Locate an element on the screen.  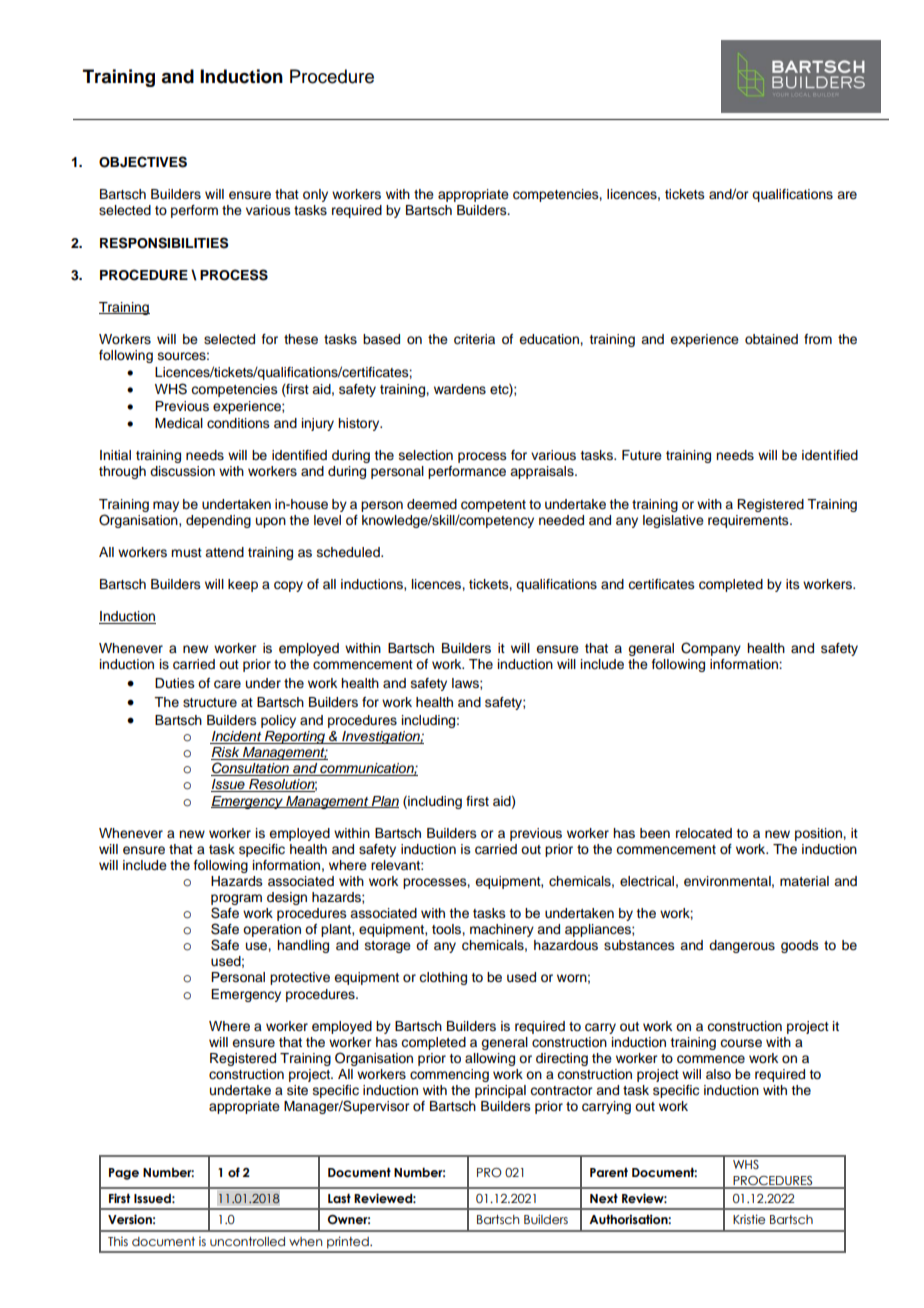
competent is located at coordinates (493, 506).
